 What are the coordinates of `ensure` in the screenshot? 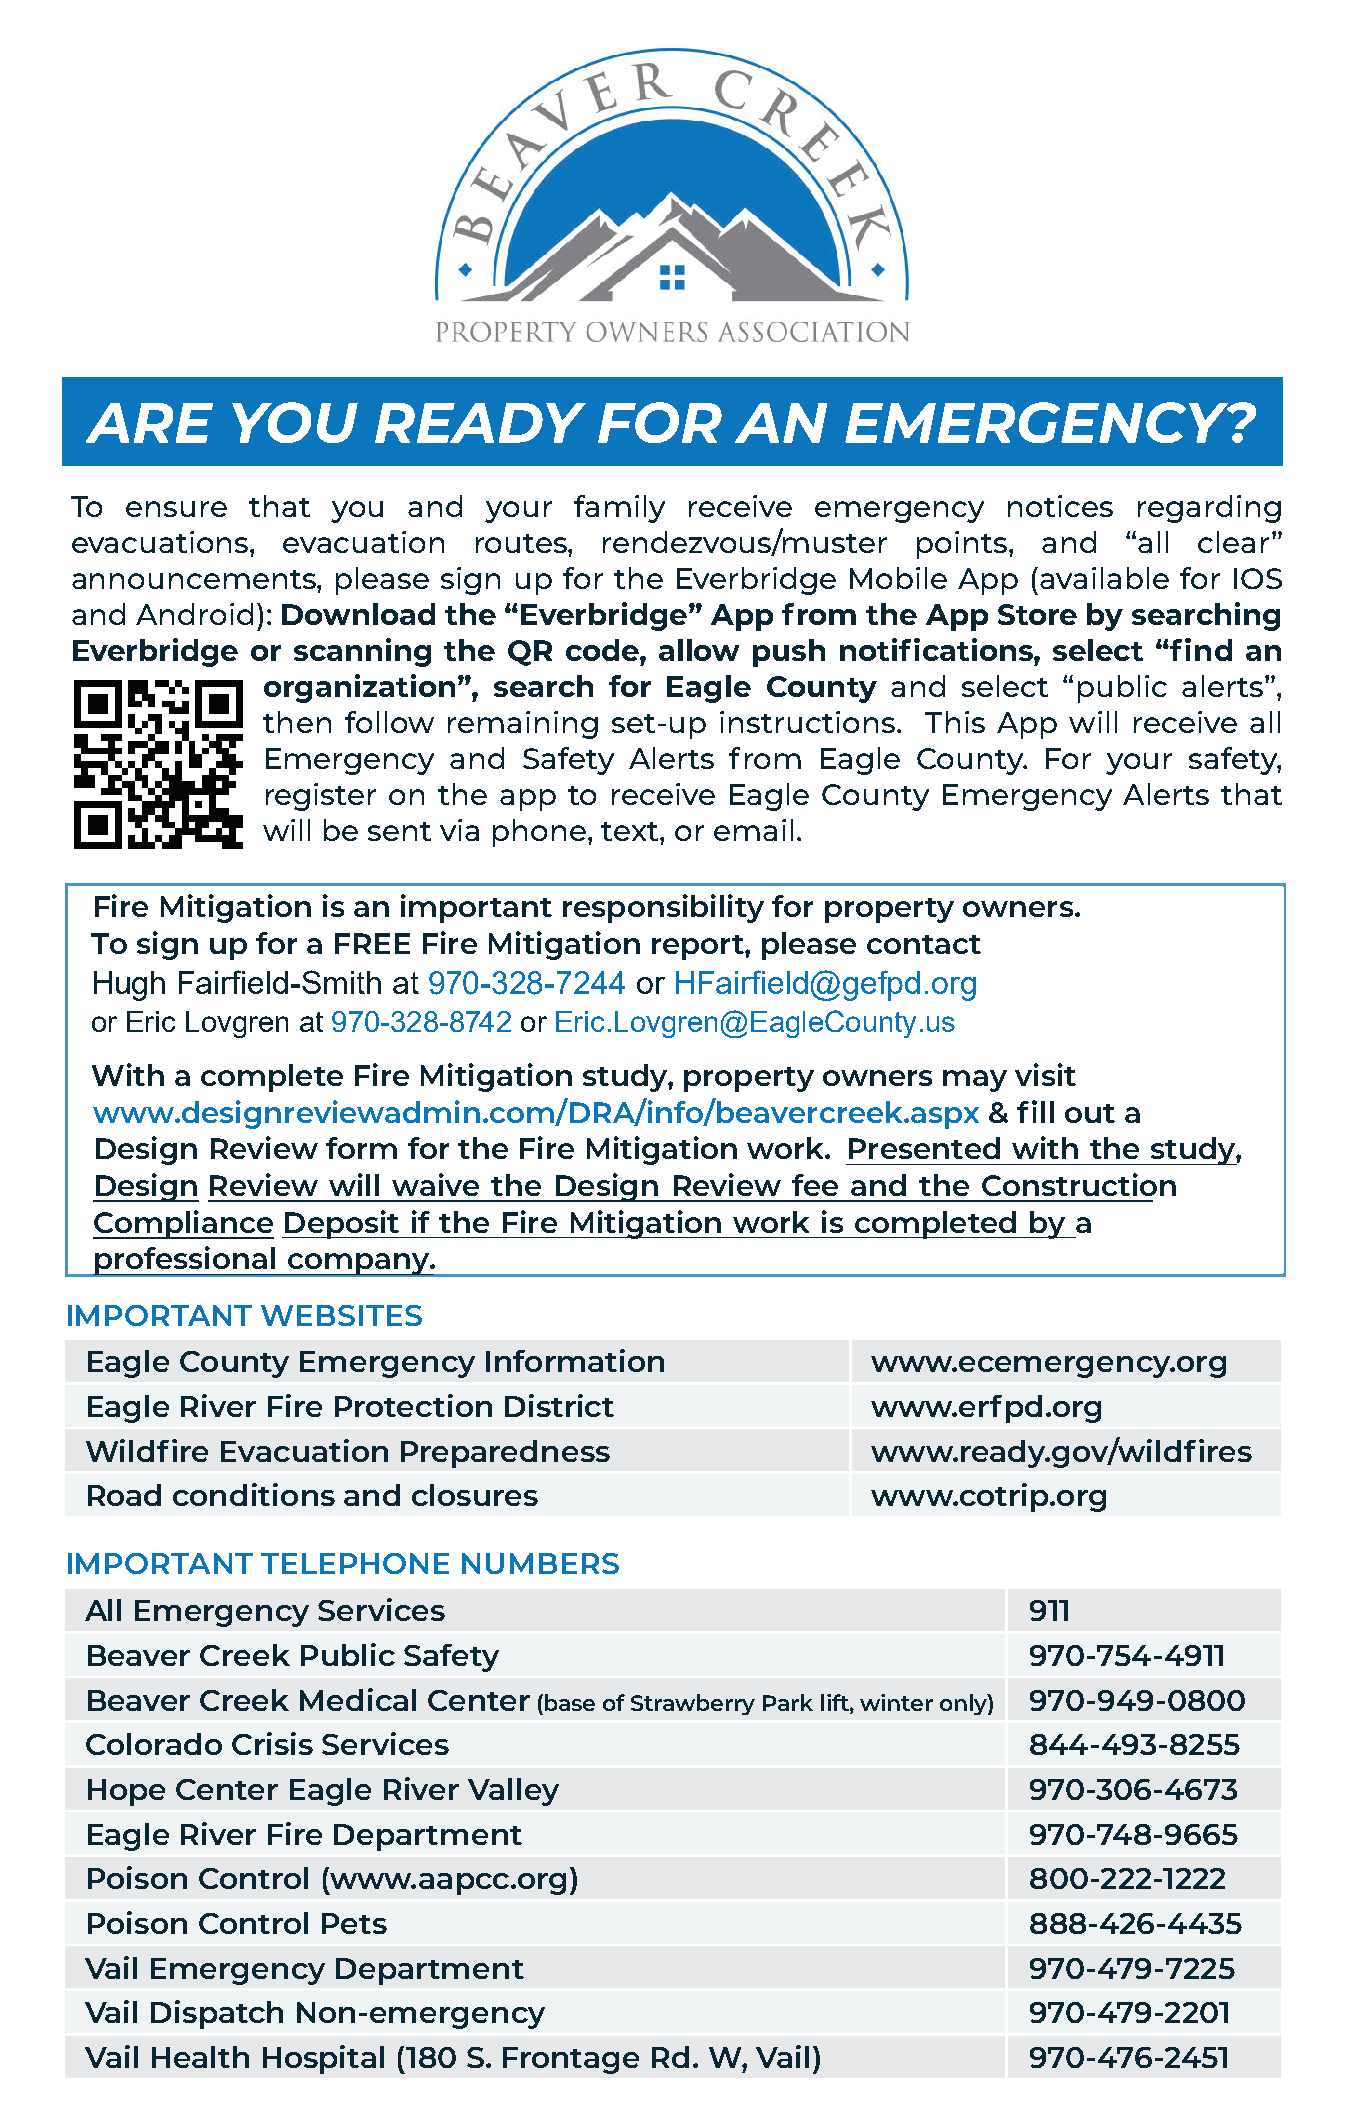 It's located at (176, 509).
